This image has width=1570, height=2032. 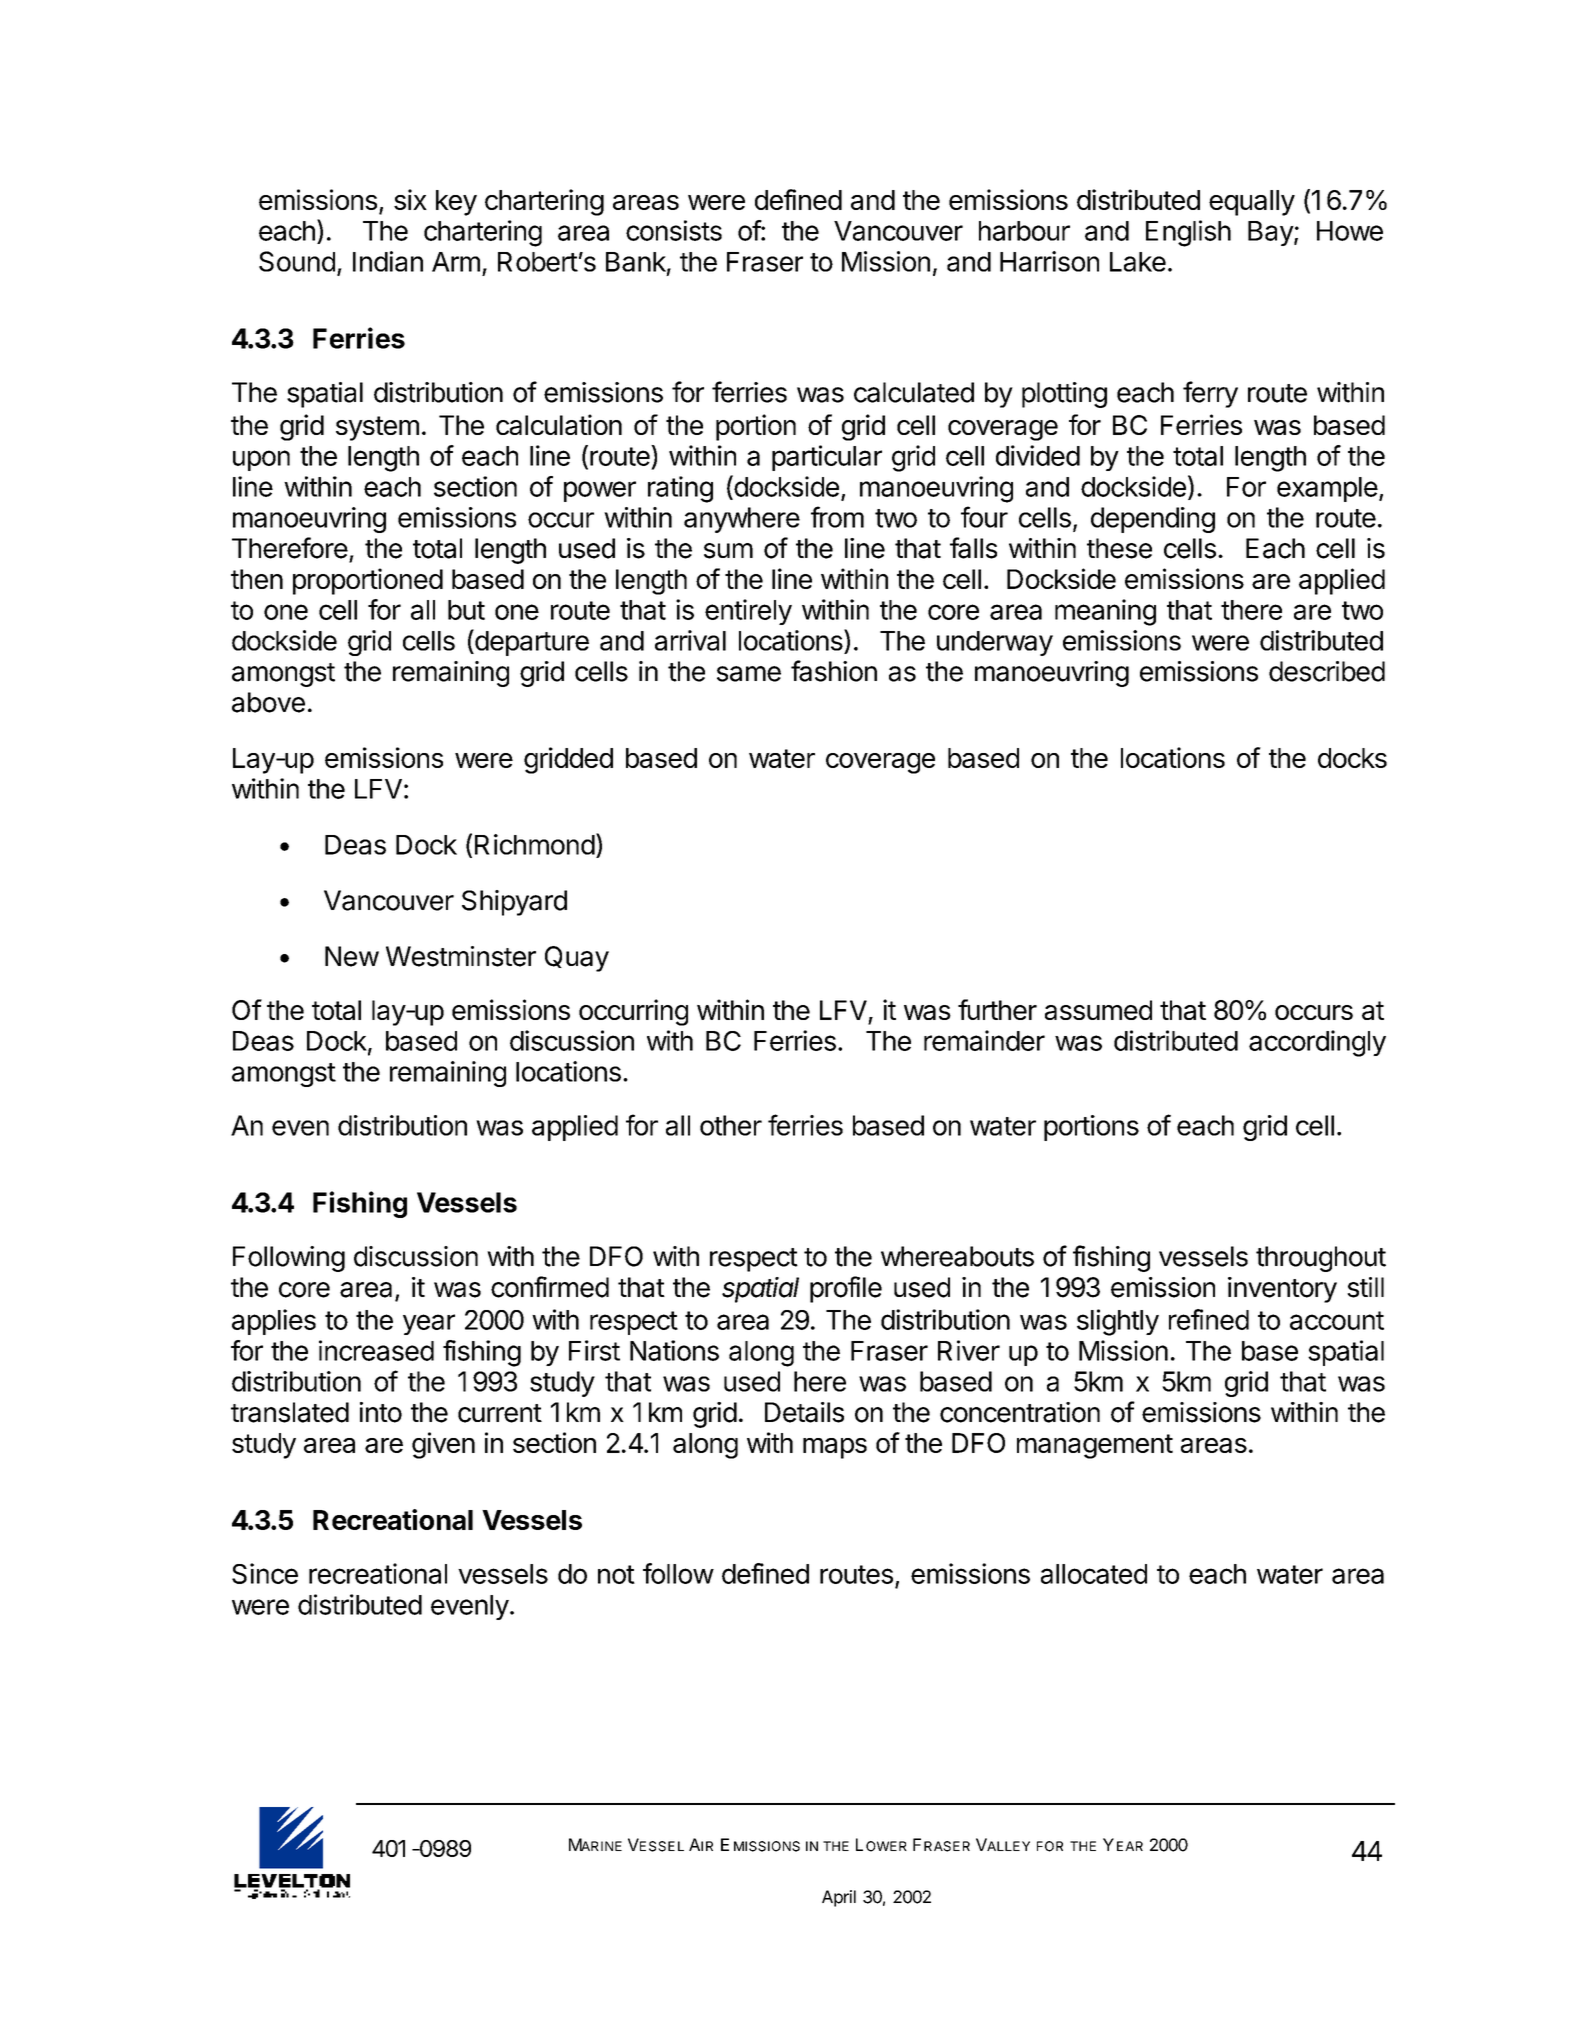 I want to click on from, so click(x=837, y=517).
